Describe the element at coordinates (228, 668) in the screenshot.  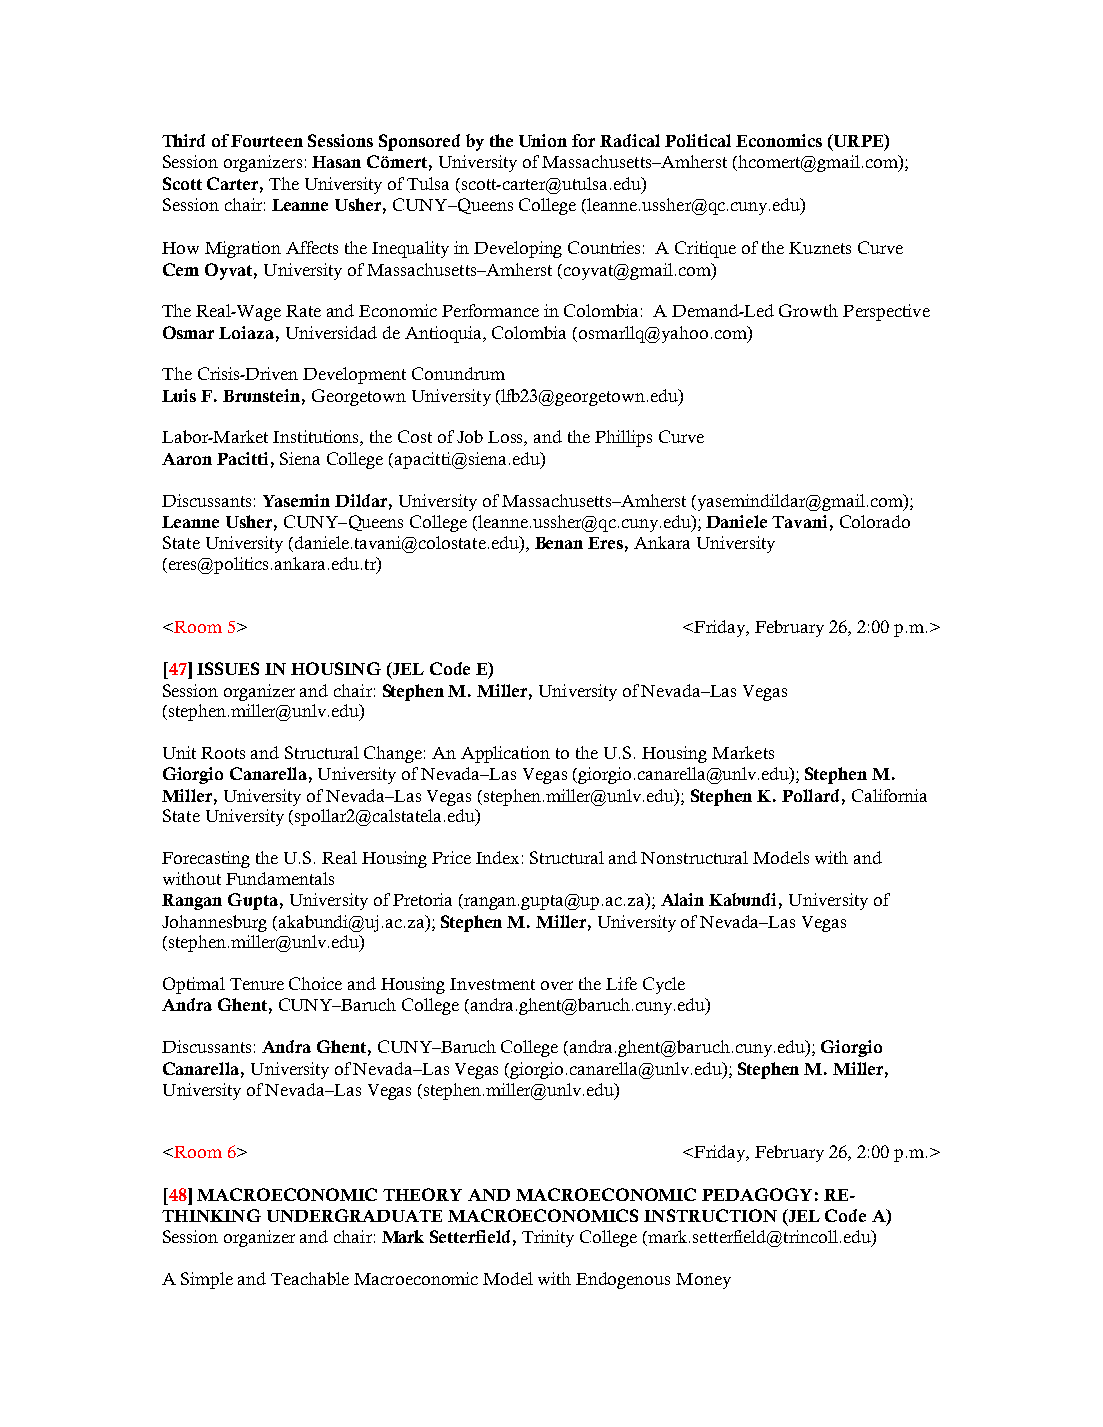
I see `ISSUES` at that location.
